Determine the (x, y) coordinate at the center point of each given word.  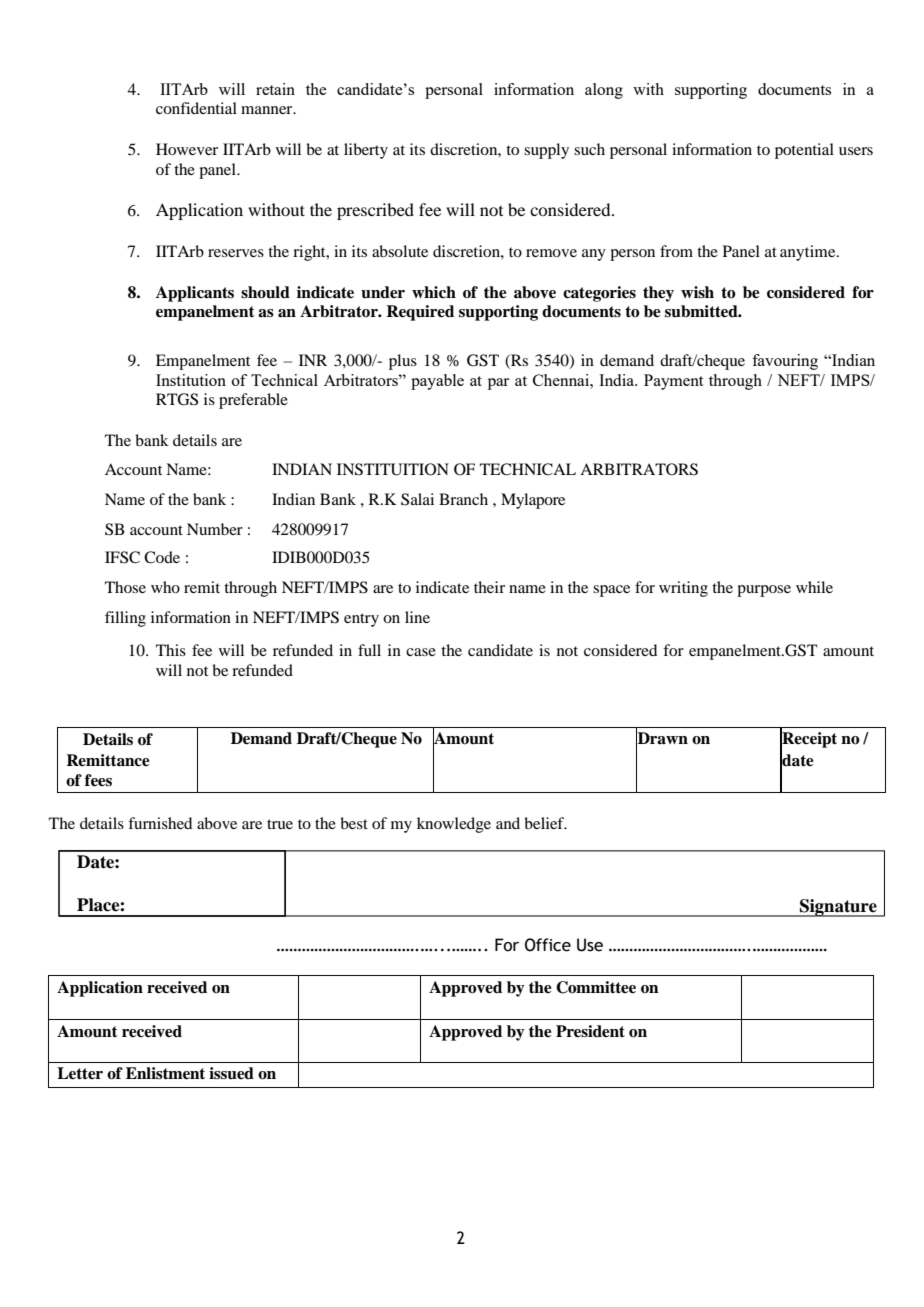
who (165, 587)
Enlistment (165, 1073)
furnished (160, 823)
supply (546, 151)
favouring (785, 362)
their (489, 587)
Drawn (662, 738)
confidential (196, 108)
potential (804, 151)
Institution (191, 380)
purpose (764, 591)
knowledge (454, 825)
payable (437, 382)
